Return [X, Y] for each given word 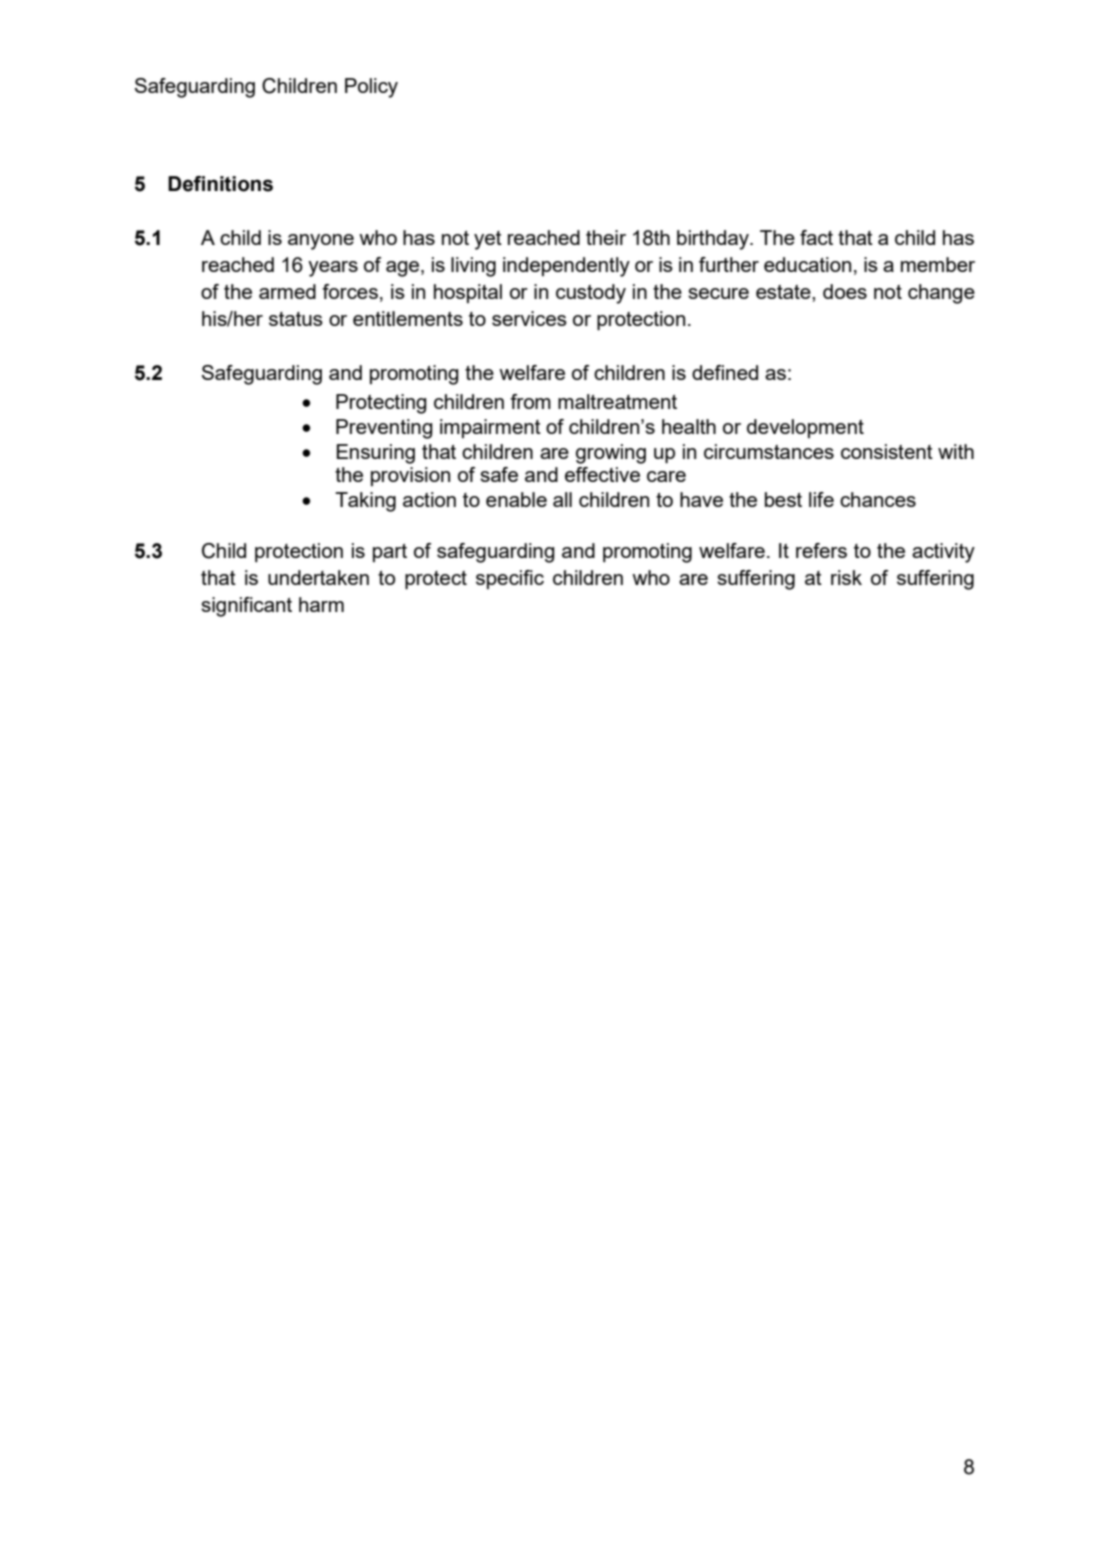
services [529, 318]
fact [816, 237]
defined [725, 372]
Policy [371, 88]
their [606, 237]
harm [321, 604]
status [296, 319]
